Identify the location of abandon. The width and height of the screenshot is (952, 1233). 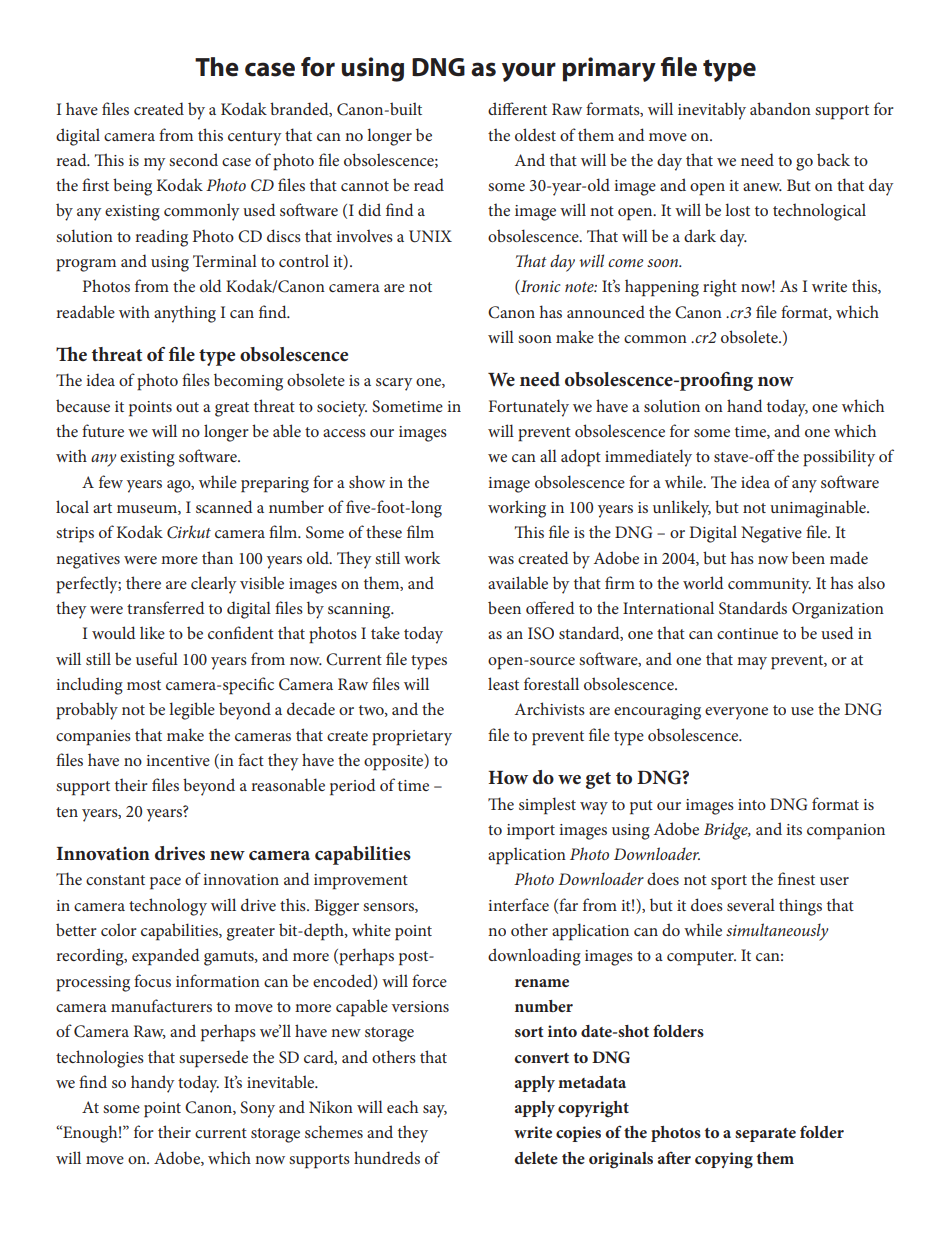
(780, 108).
